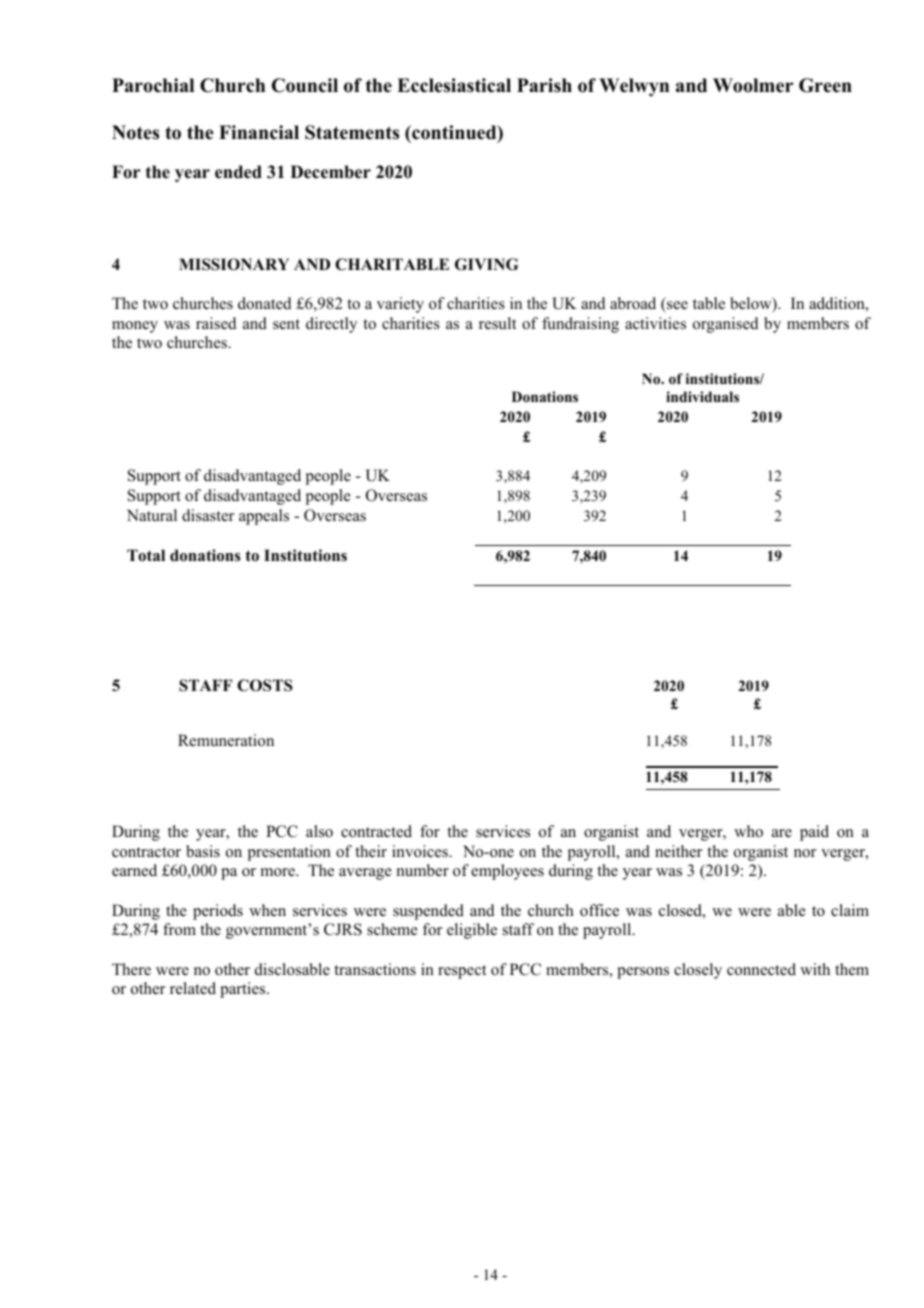 Image resolution: width=924 pixels, height=1308 pixels. What do you see at coordinates (259, 132) in the document?
I see `Financial` at bounding box center [259, 132].
